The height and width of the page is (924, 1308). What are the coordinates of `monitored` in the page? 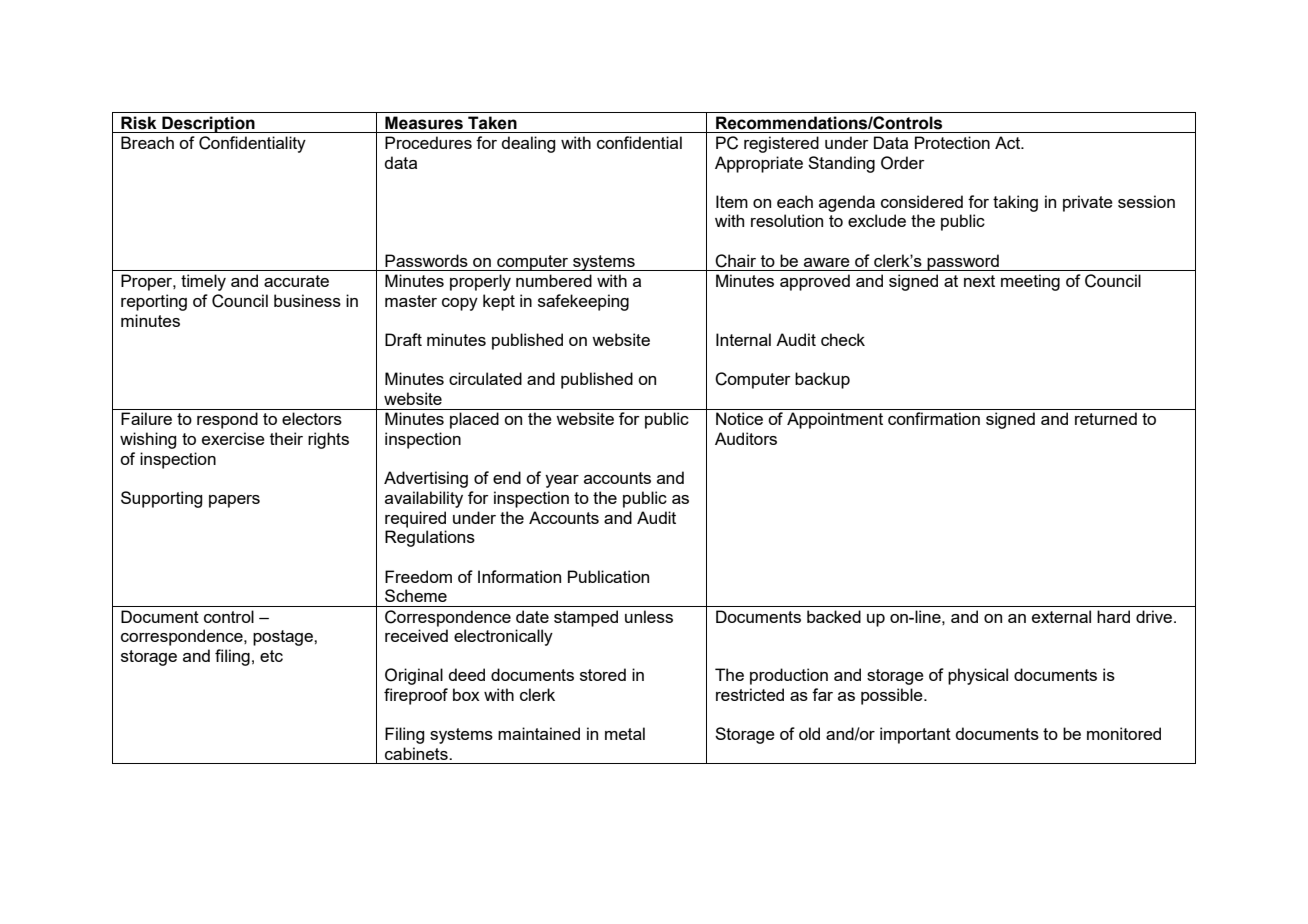 It's located at (1124, 733).
